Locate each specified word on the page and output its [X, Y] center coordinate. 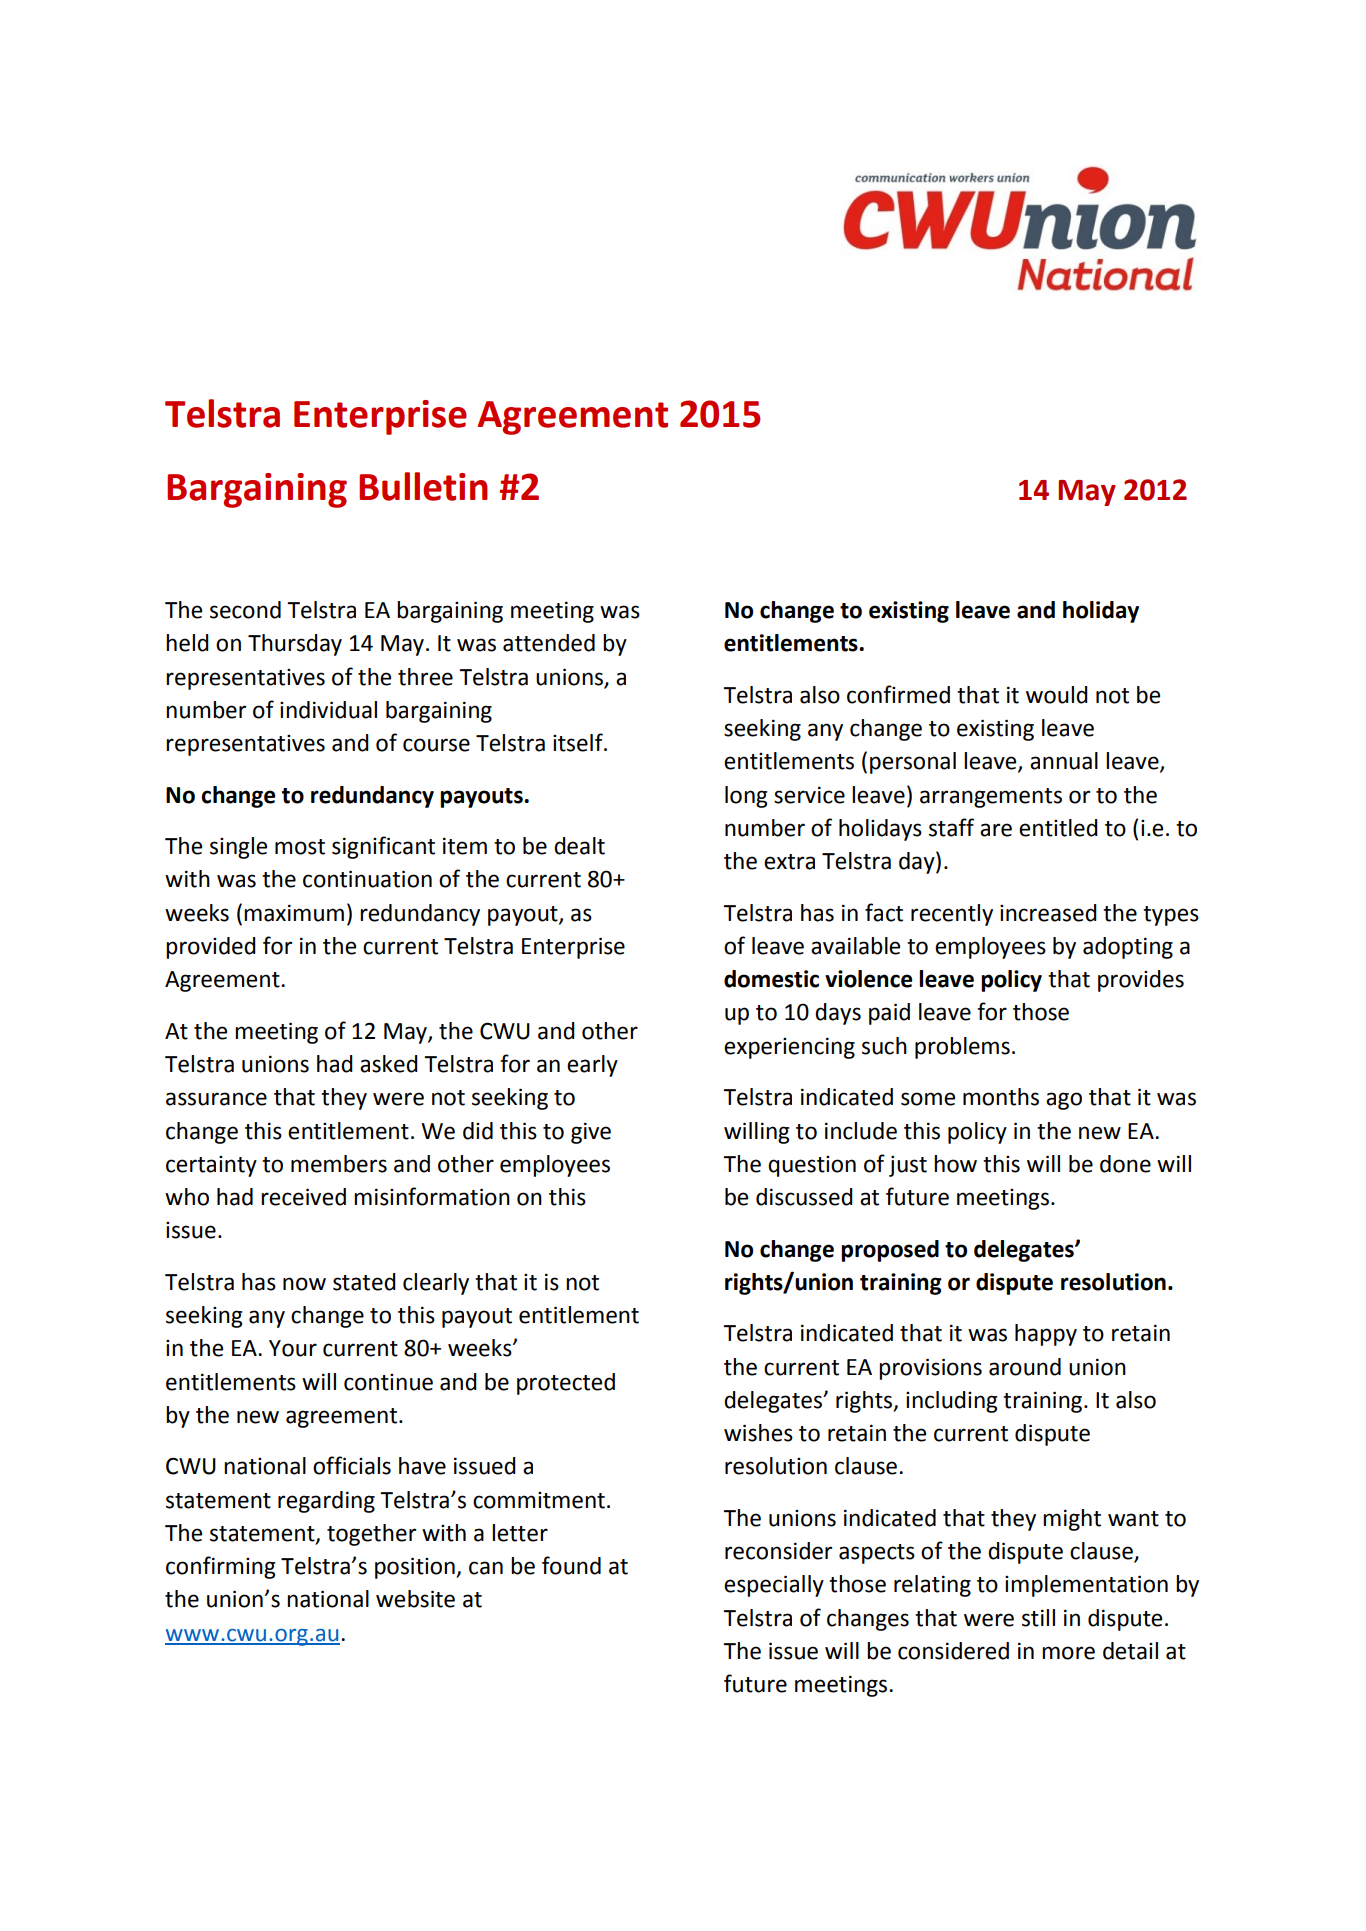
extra [789, 862]
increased [1048, 913]
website [415, 1599]
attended [549, 643]
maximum [294, 913]
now [304, 1284]
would [1057, 695]
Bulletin [423, 486]
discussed [804, 1197]
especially [774, 1586]
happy [1046, 1335]
